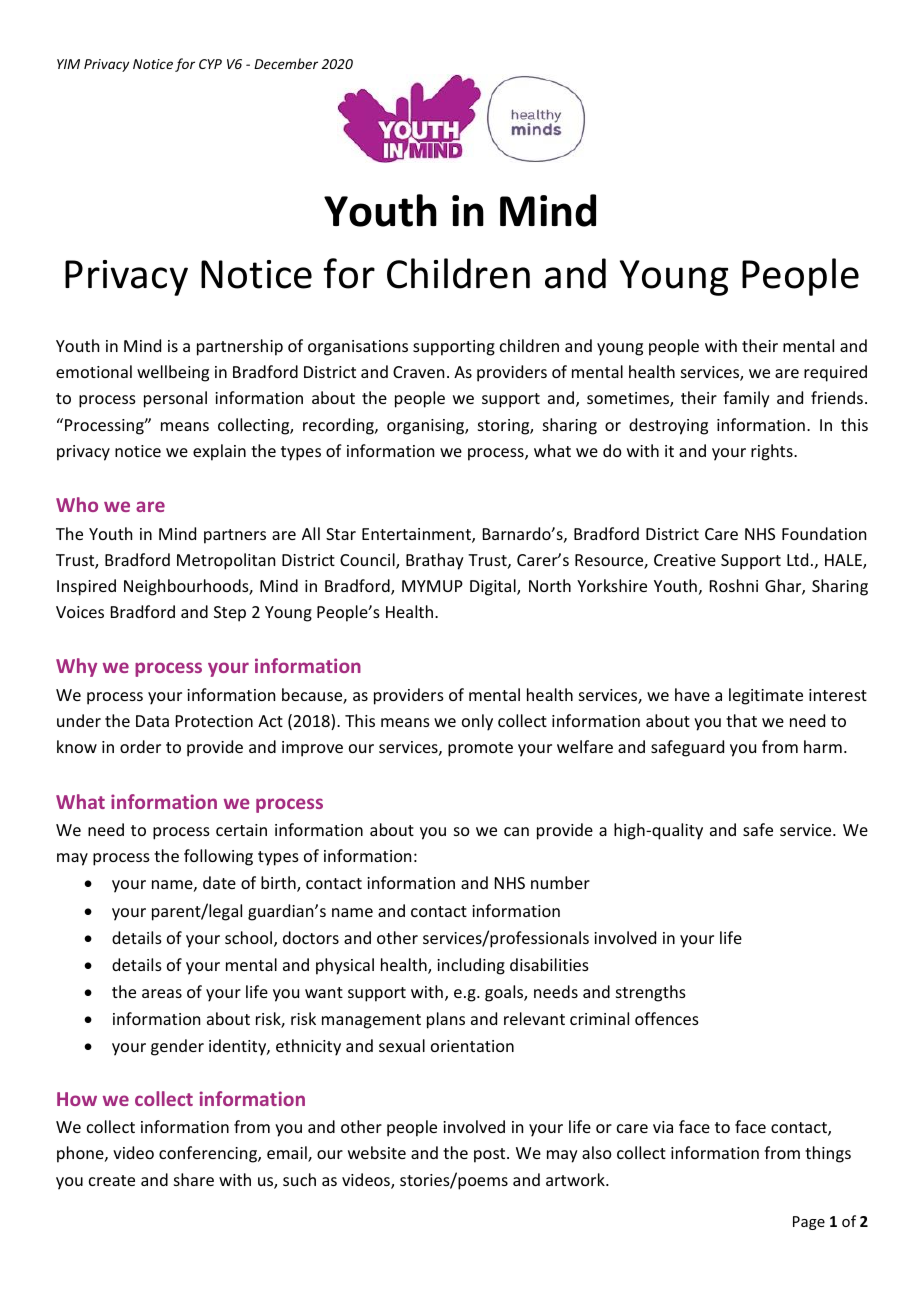 This screenshot has height=1308, width=924. Describe the element at coordinates (219, 452) in the screenshot. I see `explain` at that location.
